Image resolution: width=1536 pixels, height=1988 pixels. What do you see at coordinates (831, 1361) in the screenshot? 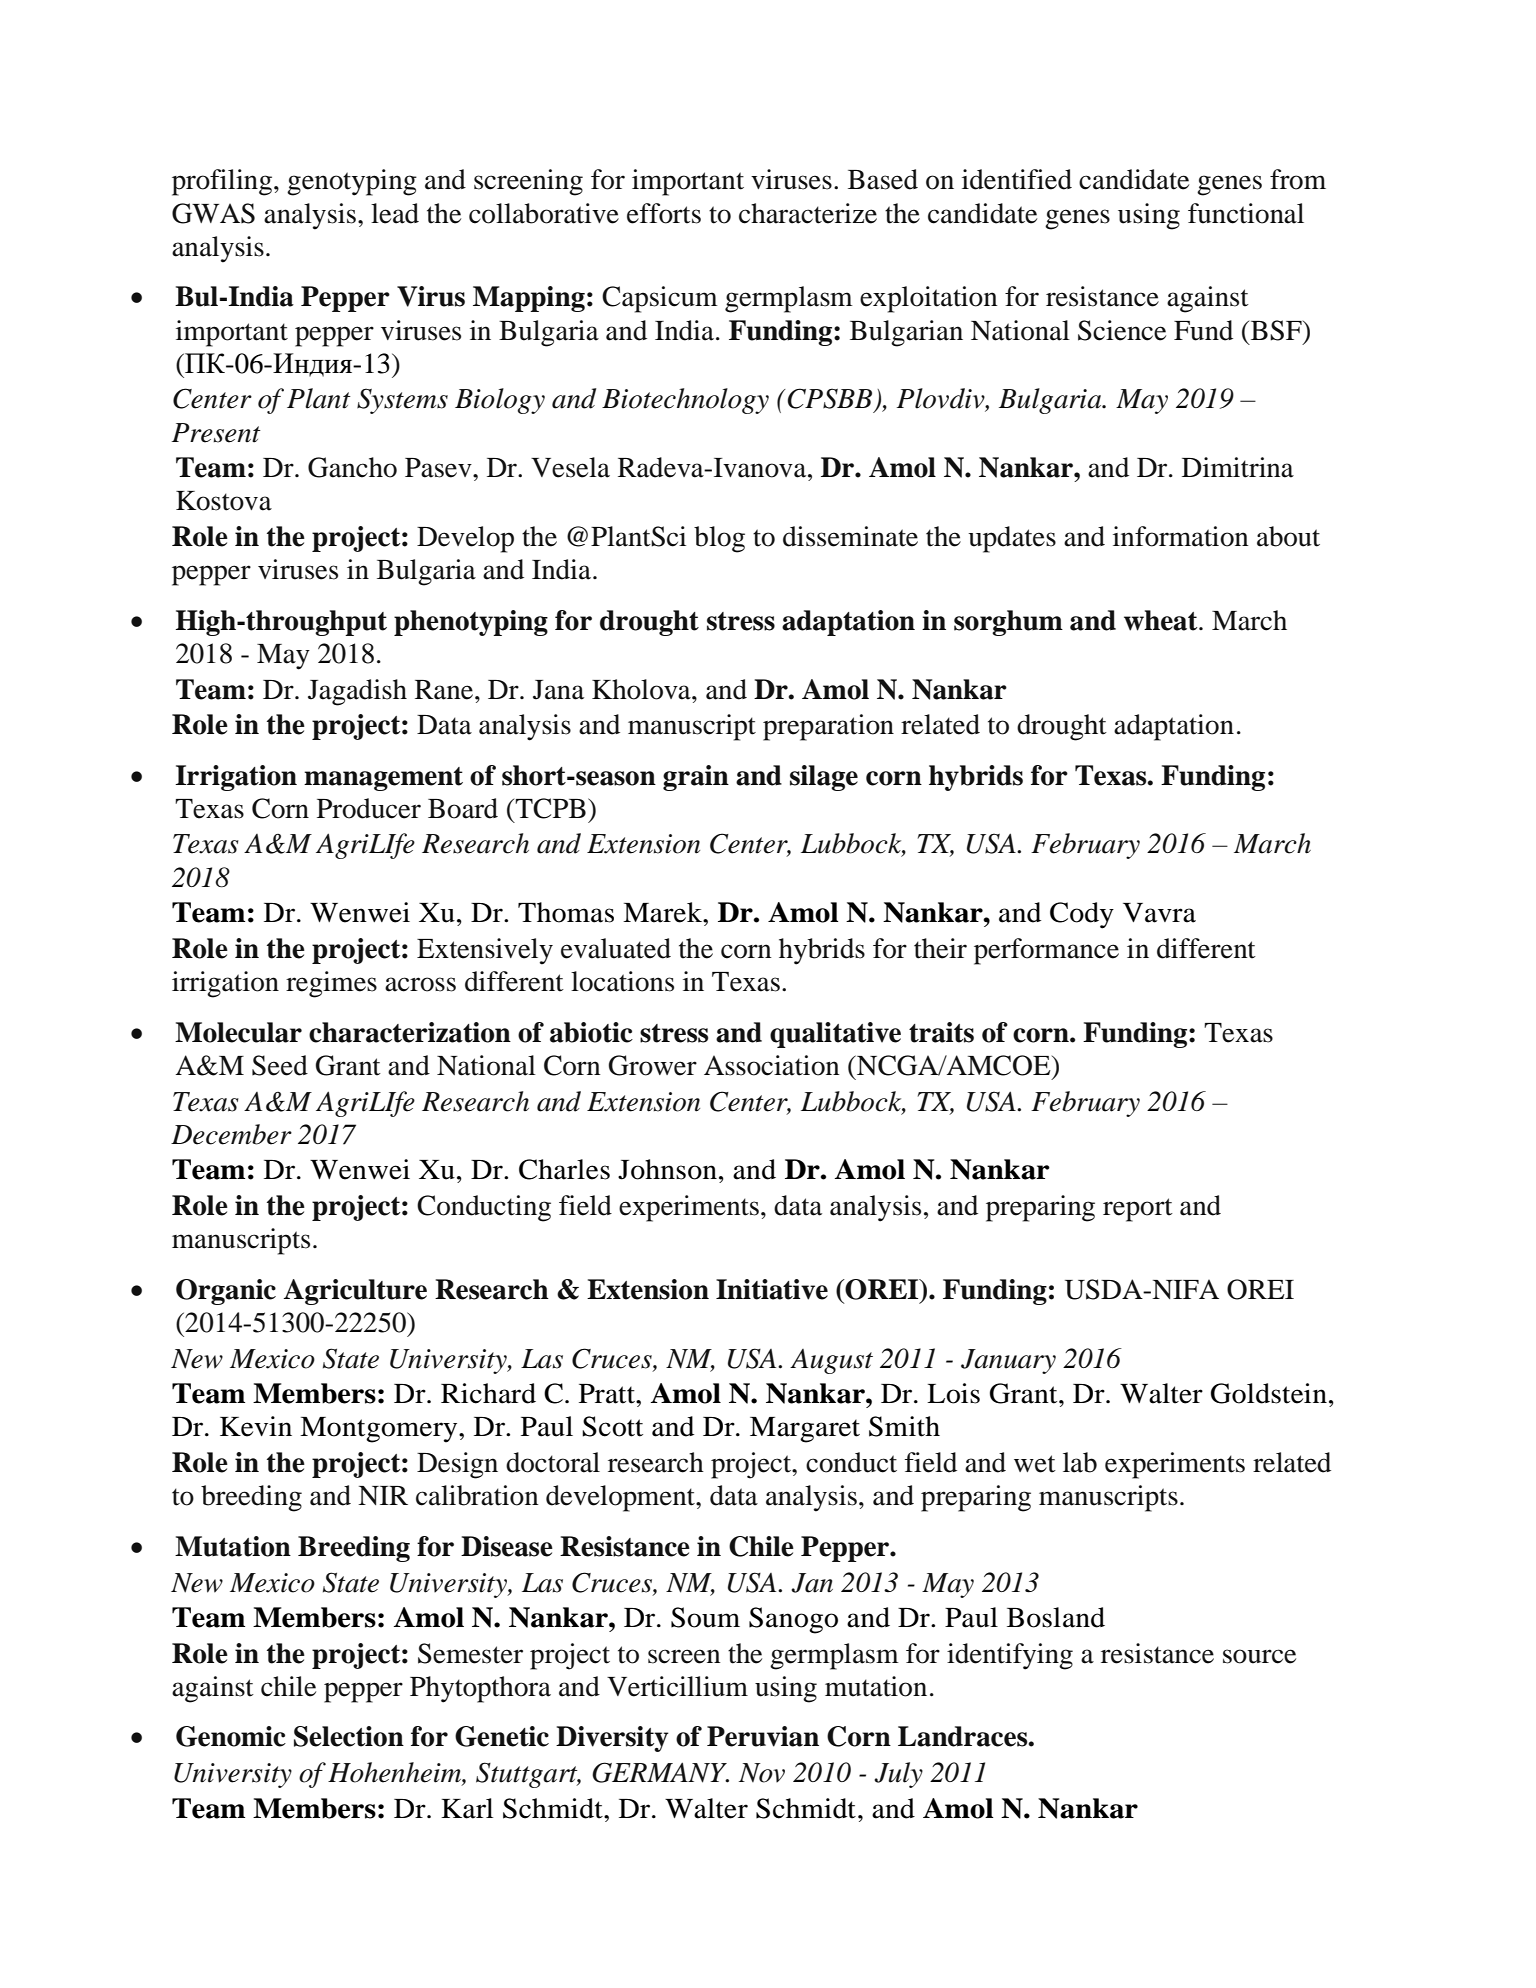
I see `August` at bounding box center [831, 1361].
